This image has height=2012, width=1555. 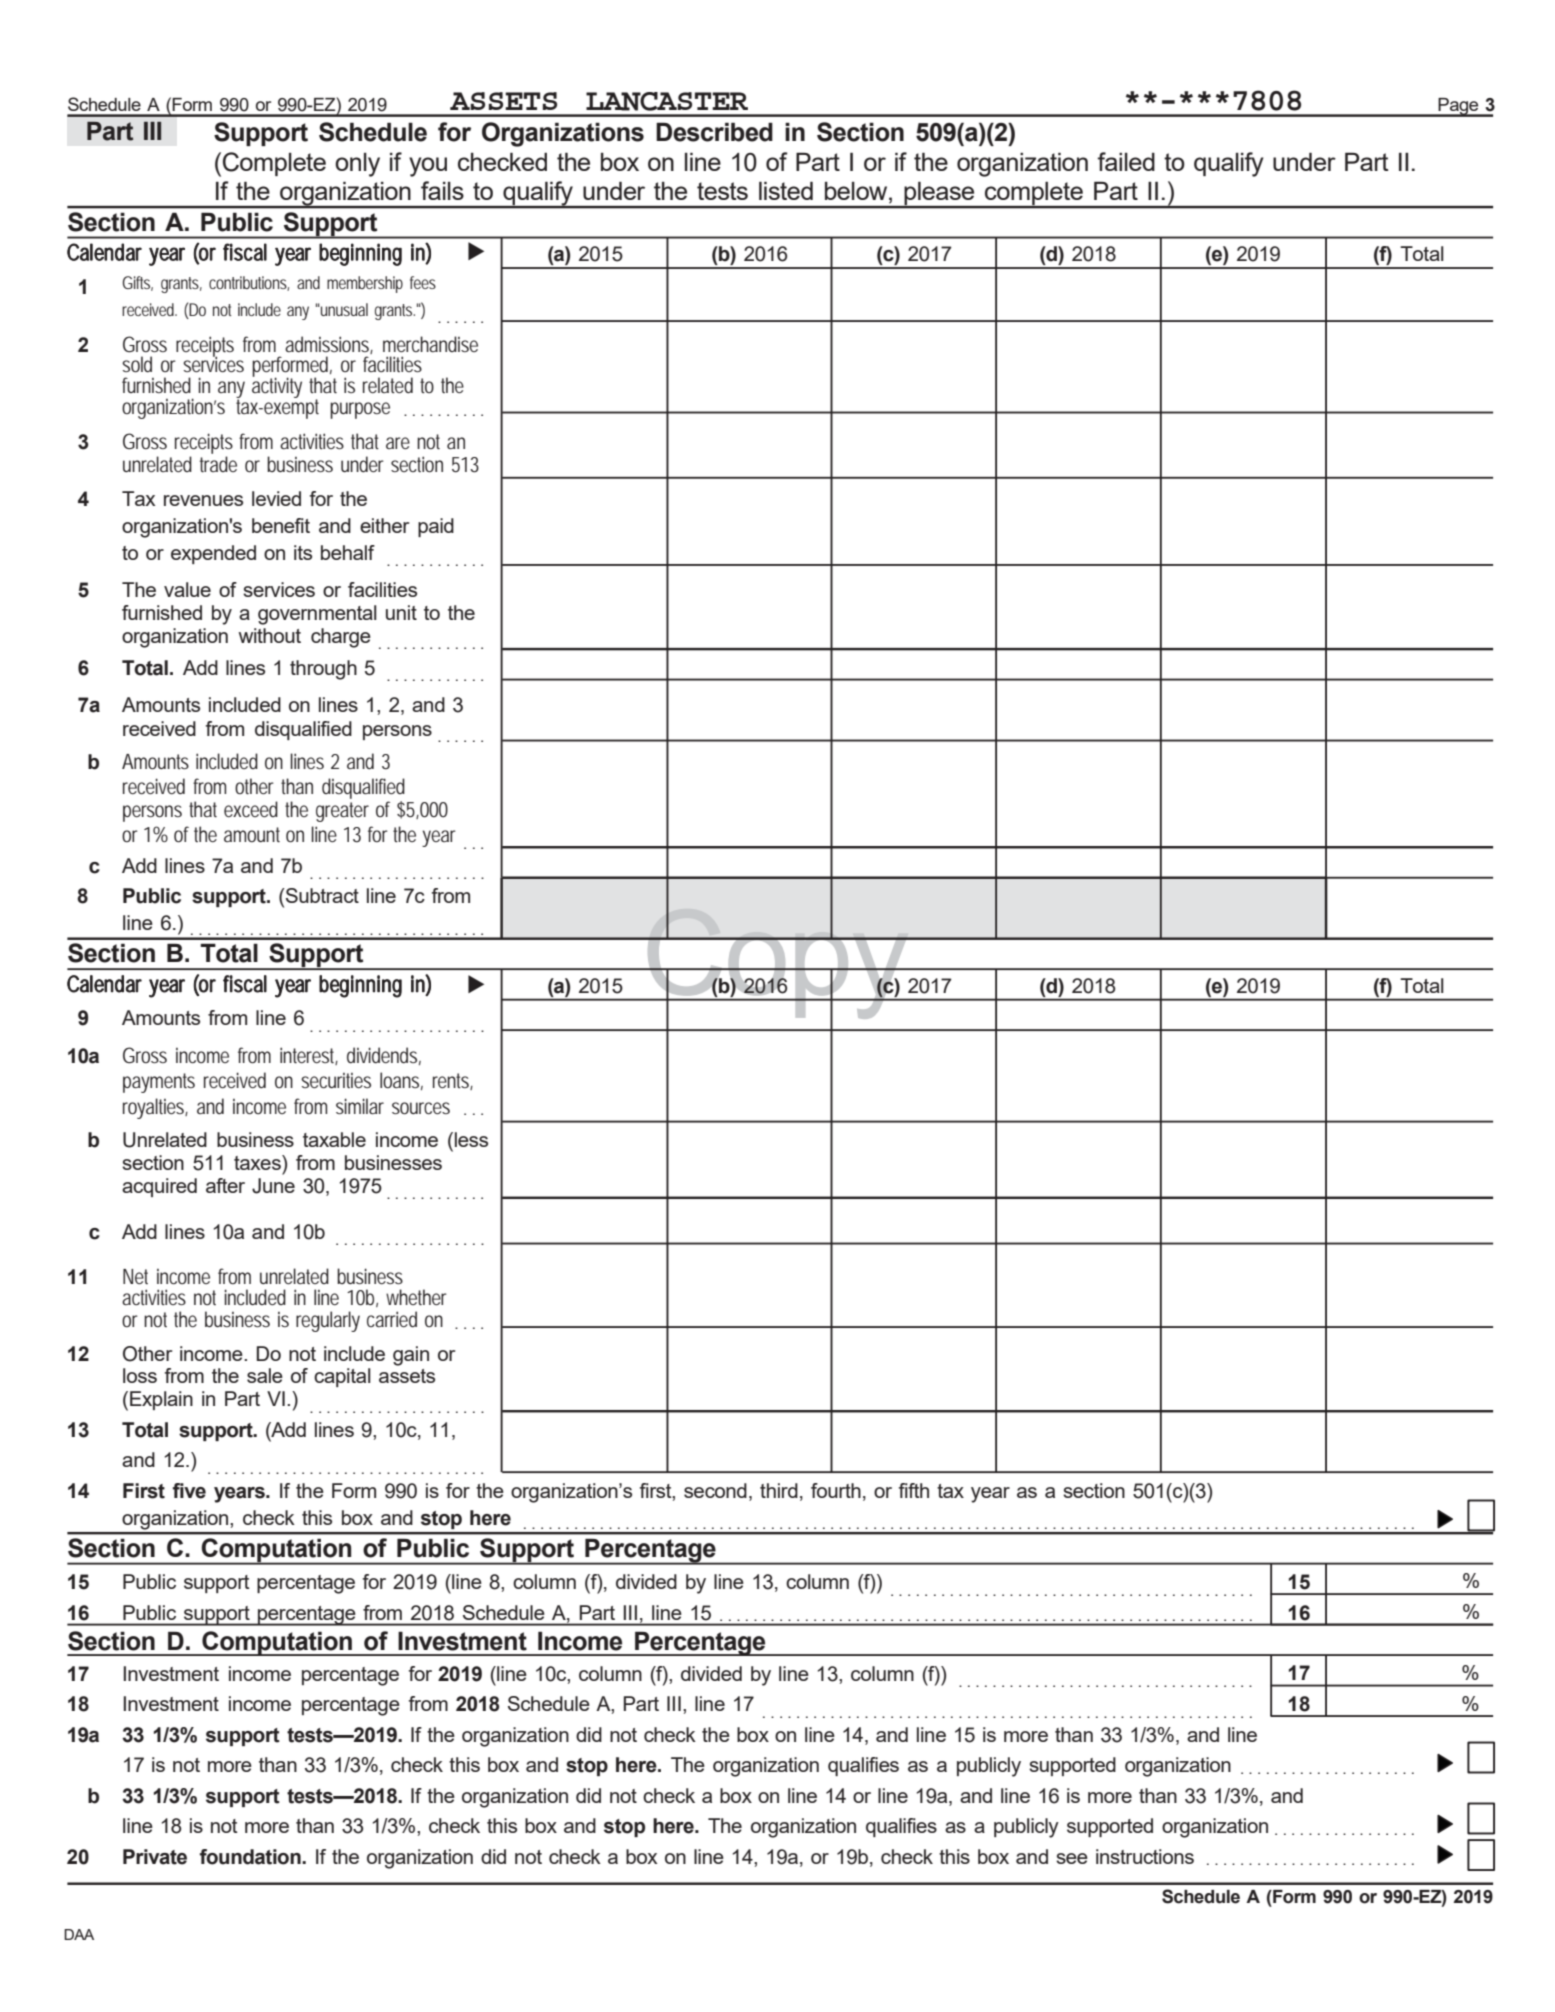 What do you see at coordinates (939, 194) in the image?
I see `please` at bounding box center [939, 194].
